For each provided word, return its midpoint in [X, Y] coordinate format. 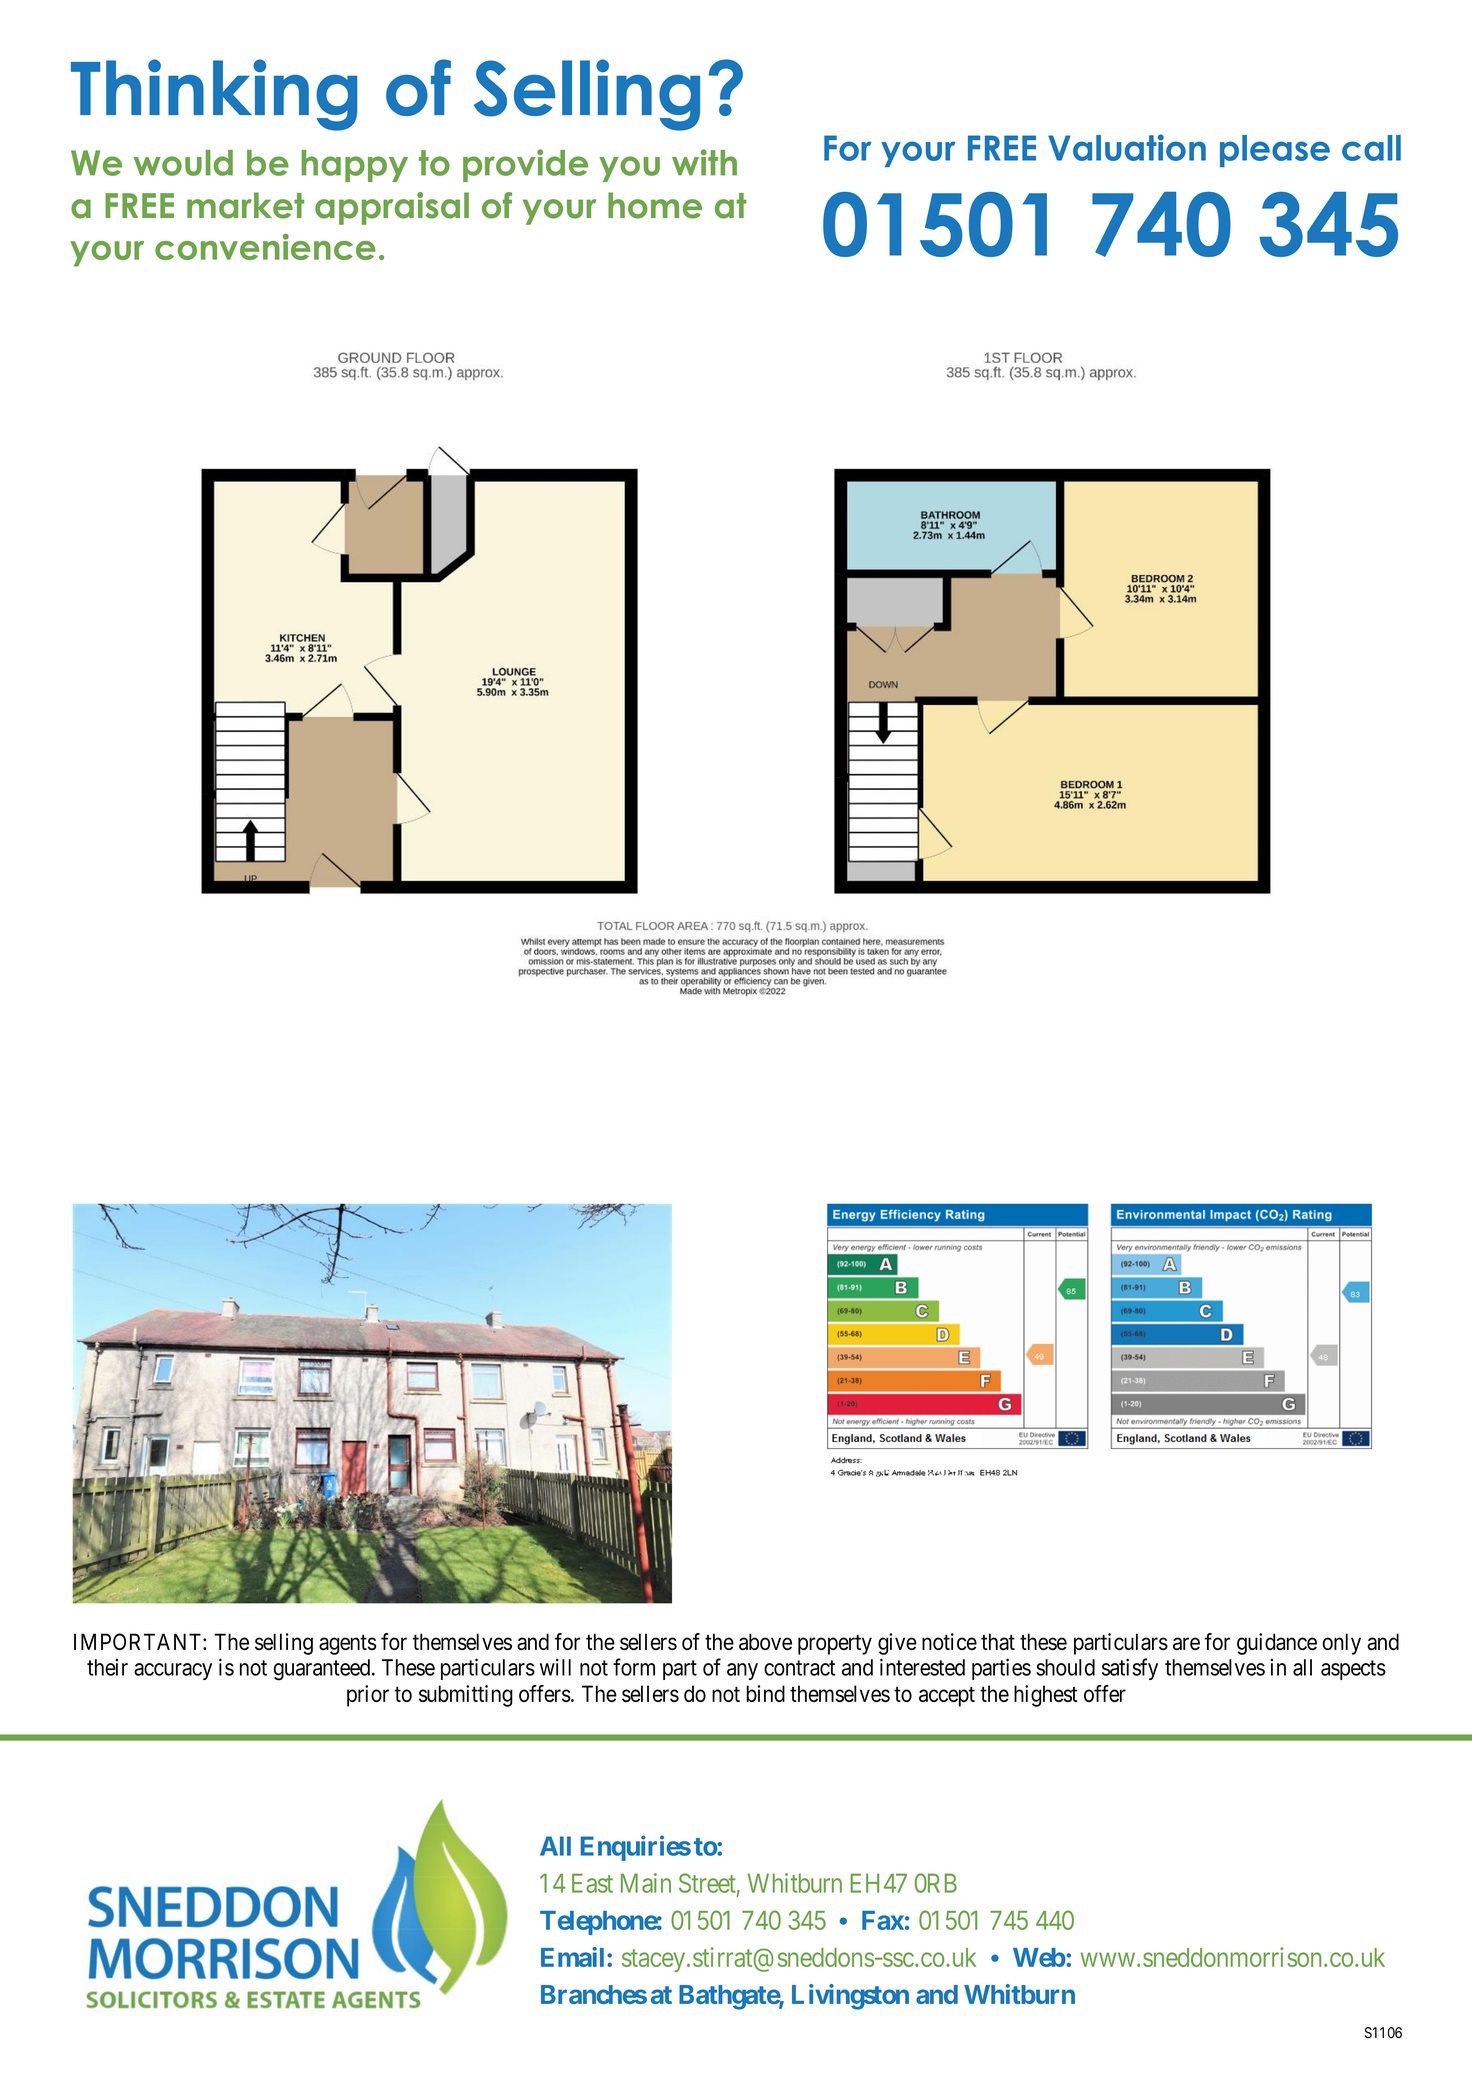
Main [646, 1883]
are [1186, 1644]
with [704, 162]
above [765, 1642]
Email [572, 1957]
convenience [265, 247]
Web [1039, 1957]
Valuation [1127, 147]
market [245, 205]
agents [348, 1645]
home [655, 205]
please [1275, 151]
